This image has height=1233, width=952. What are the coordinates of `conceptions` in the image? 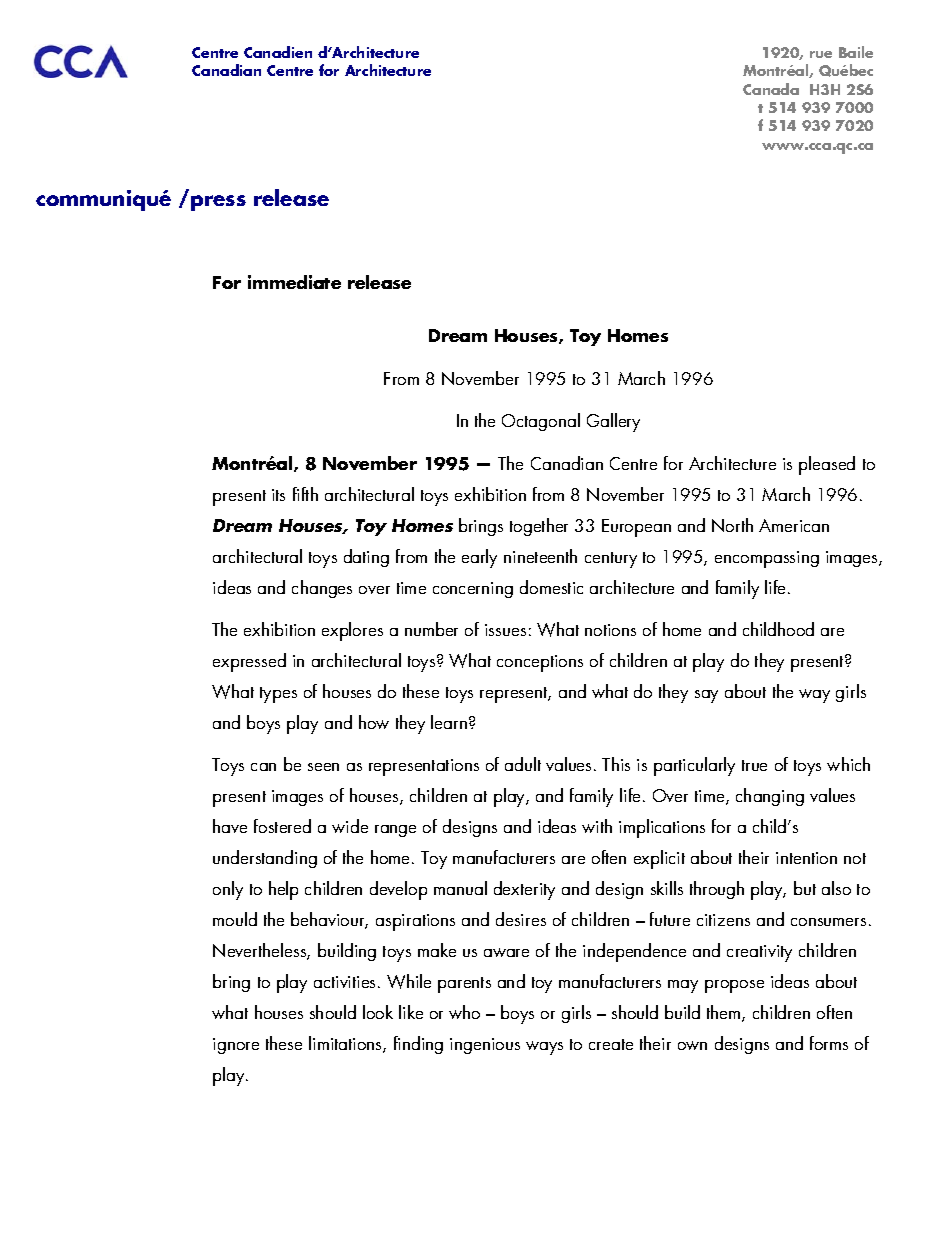 It's located at (540, 663).
